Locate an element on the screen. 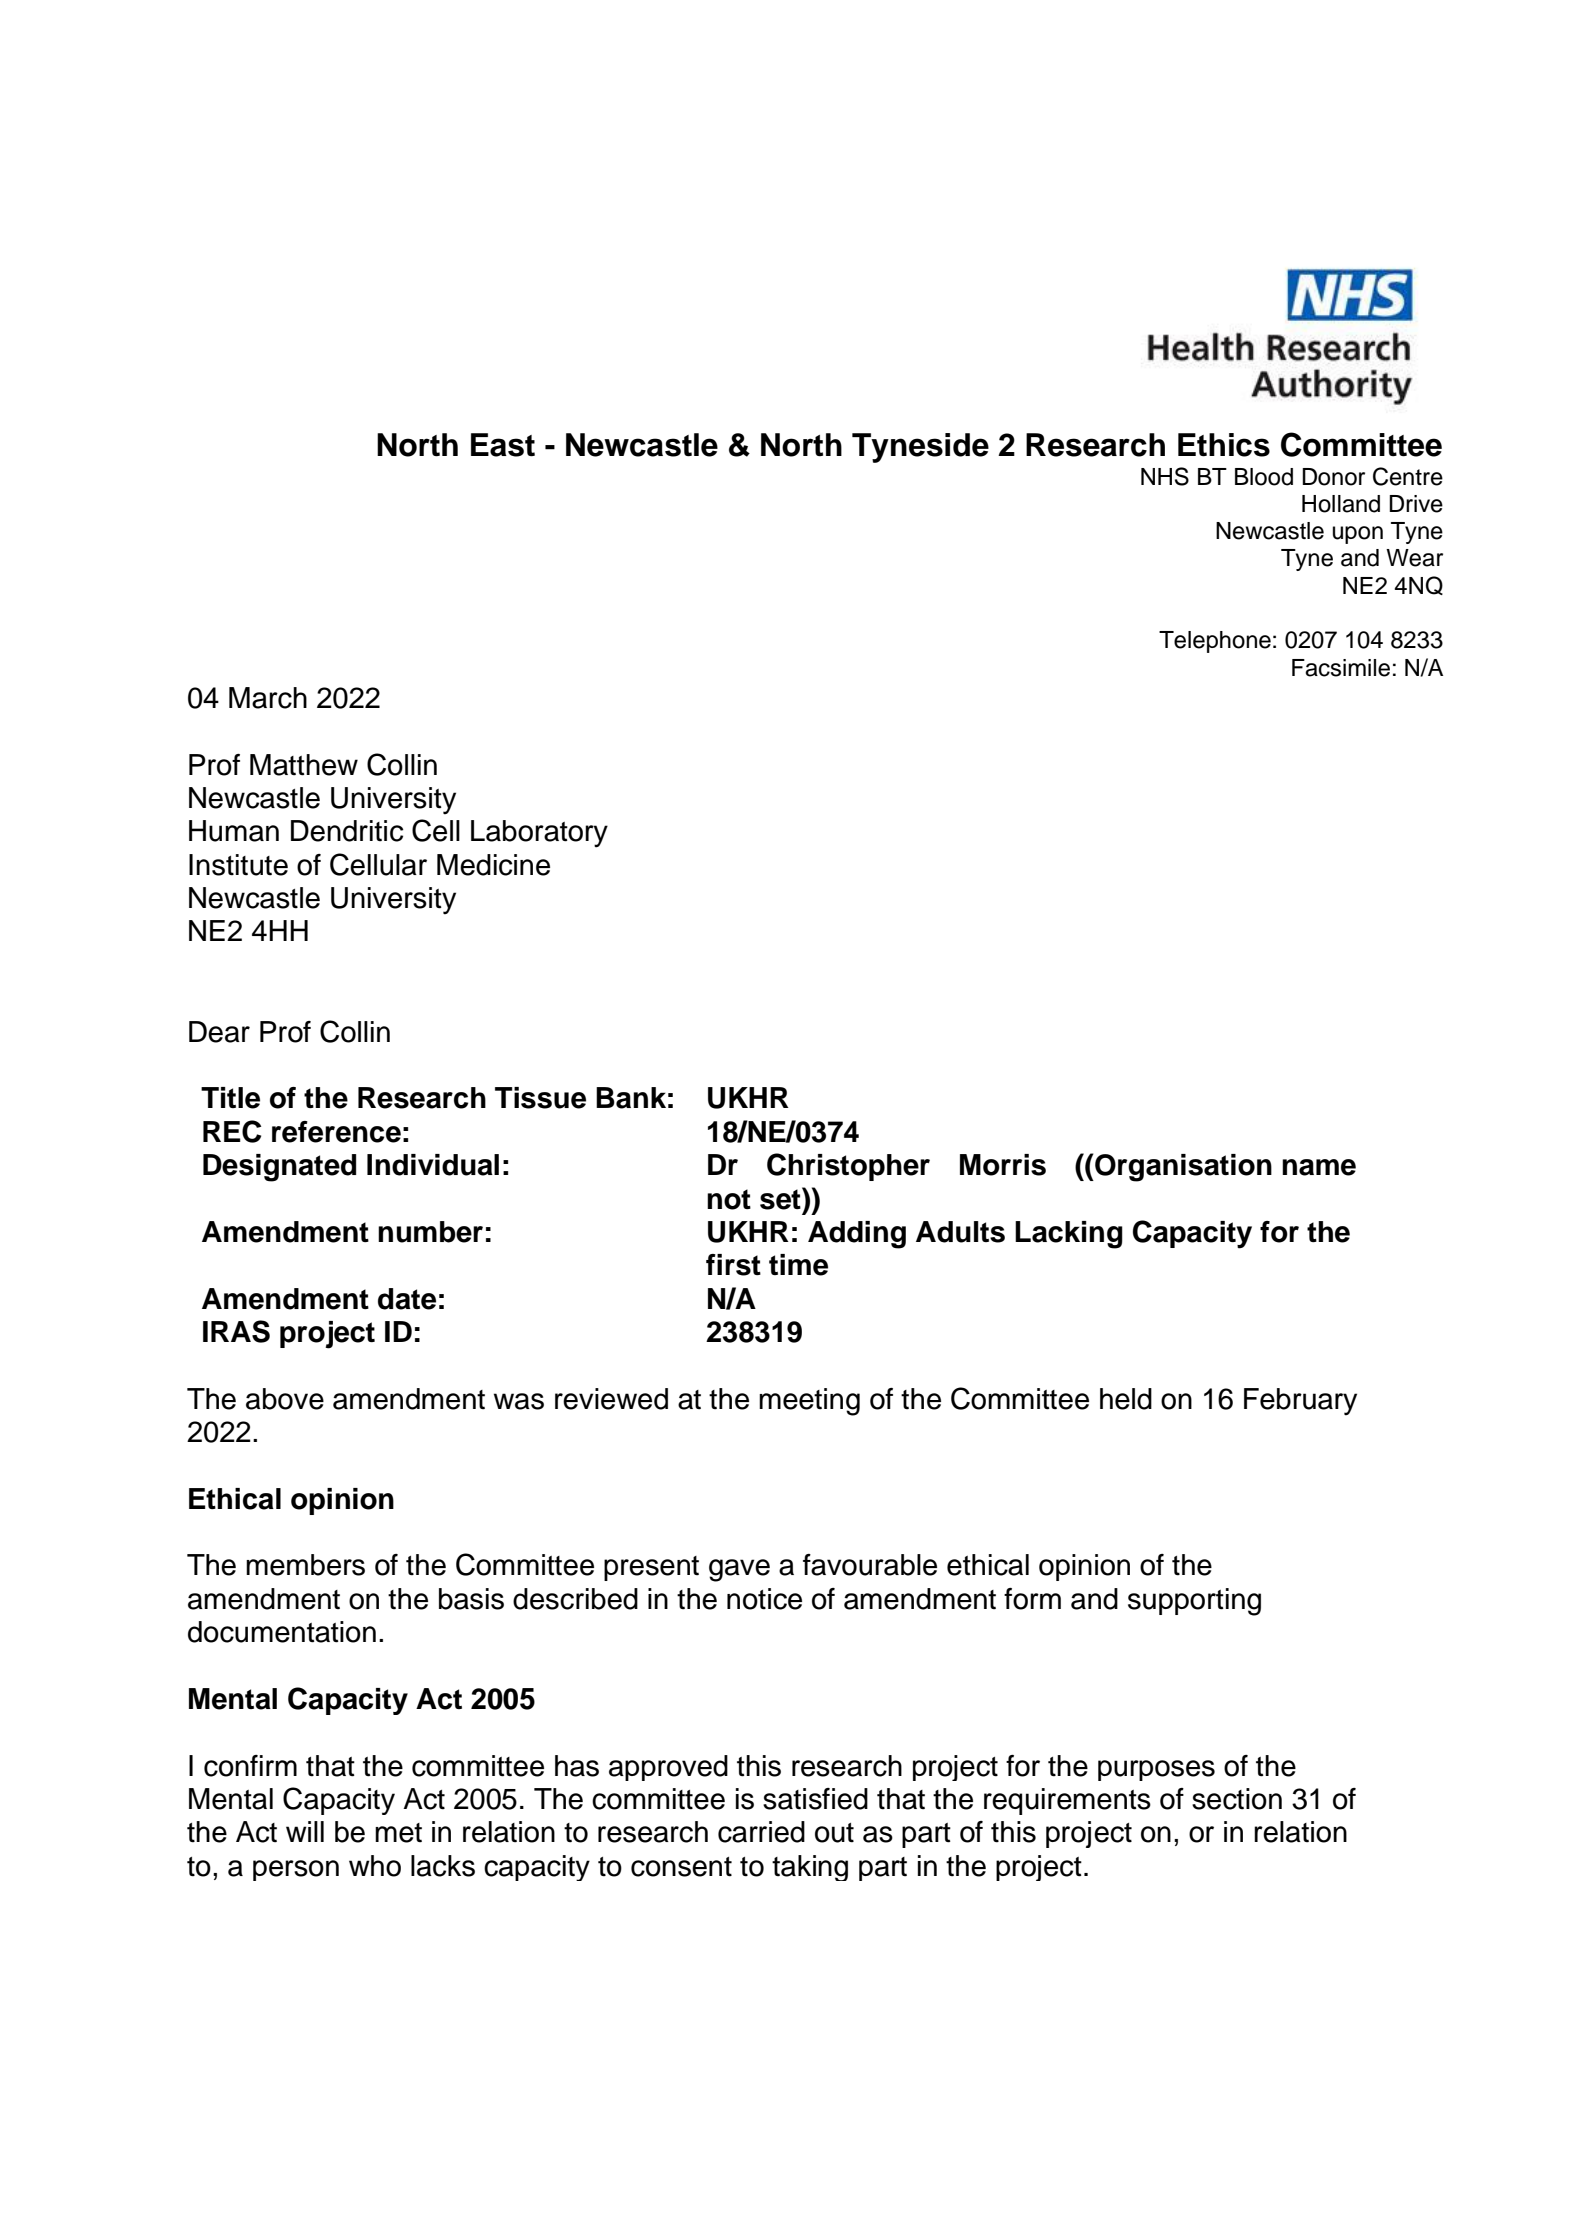  East is located at coordinates (503, 445).
